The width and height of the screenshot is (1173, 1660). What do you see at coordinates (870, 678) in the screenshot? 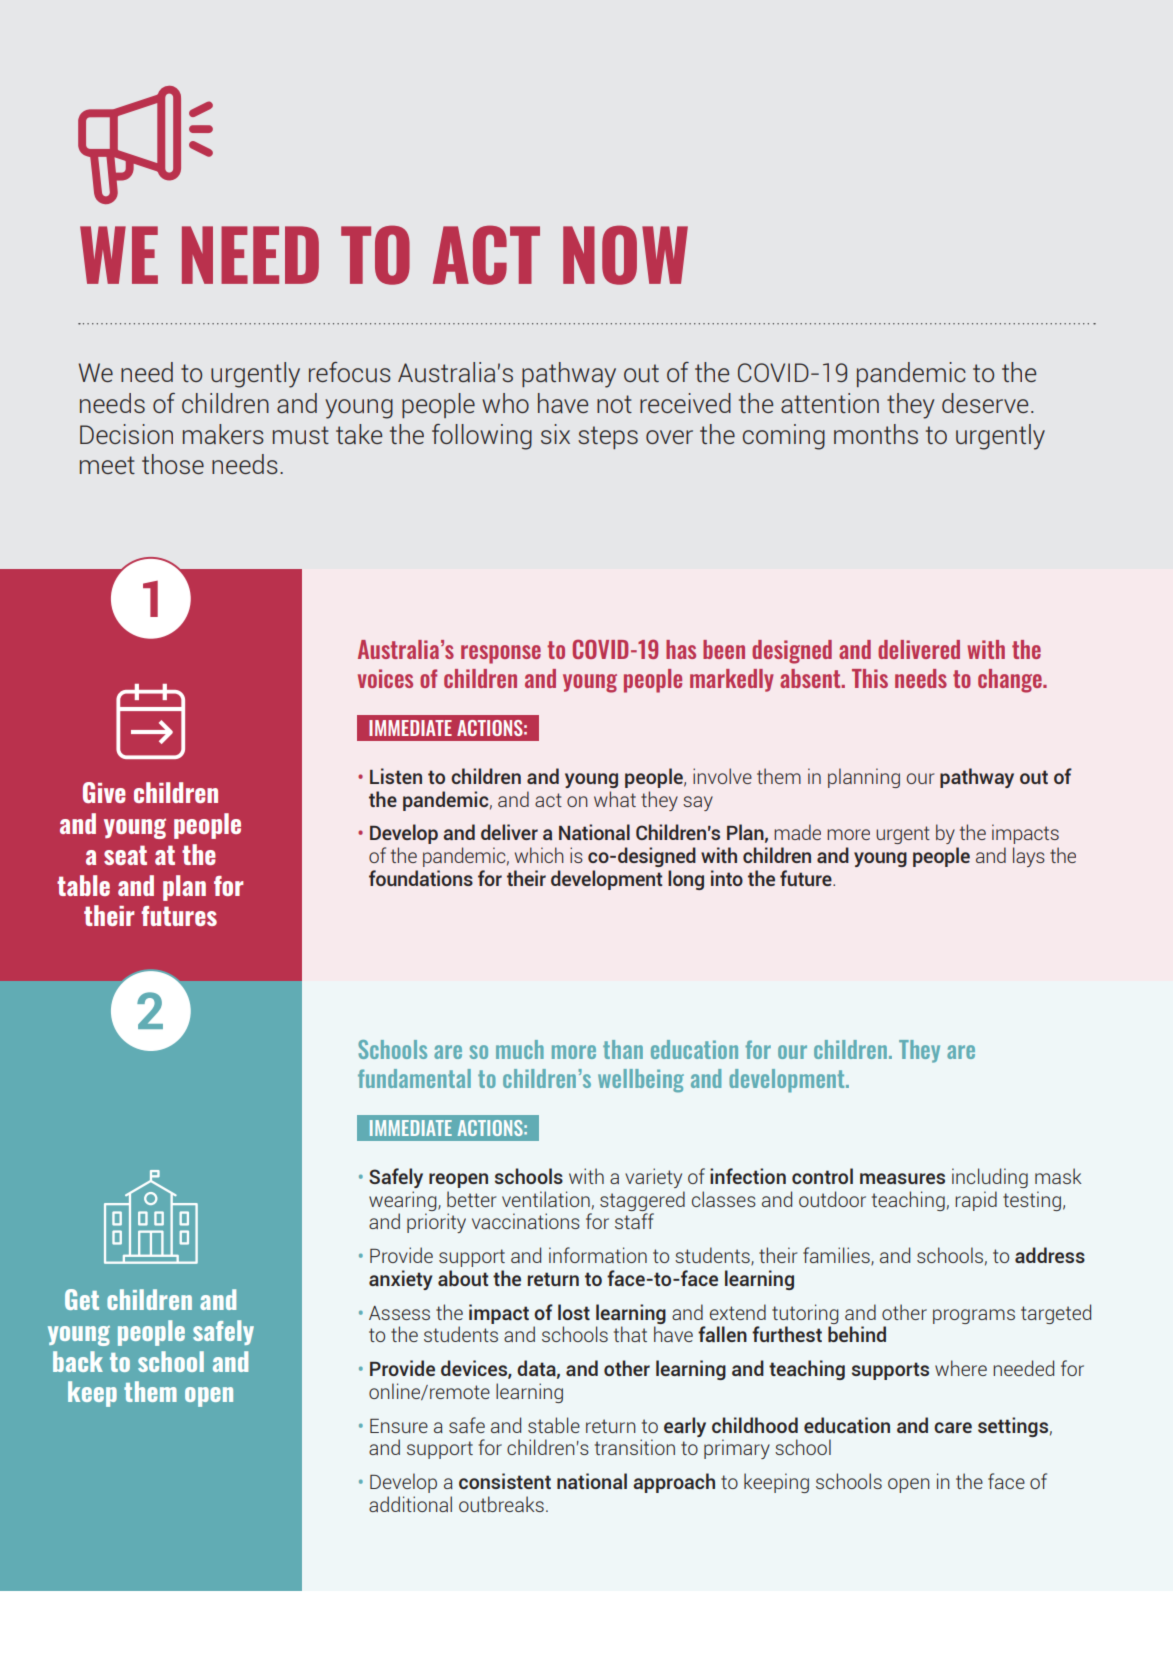
I see `This` at bounding box center [870, 678].
